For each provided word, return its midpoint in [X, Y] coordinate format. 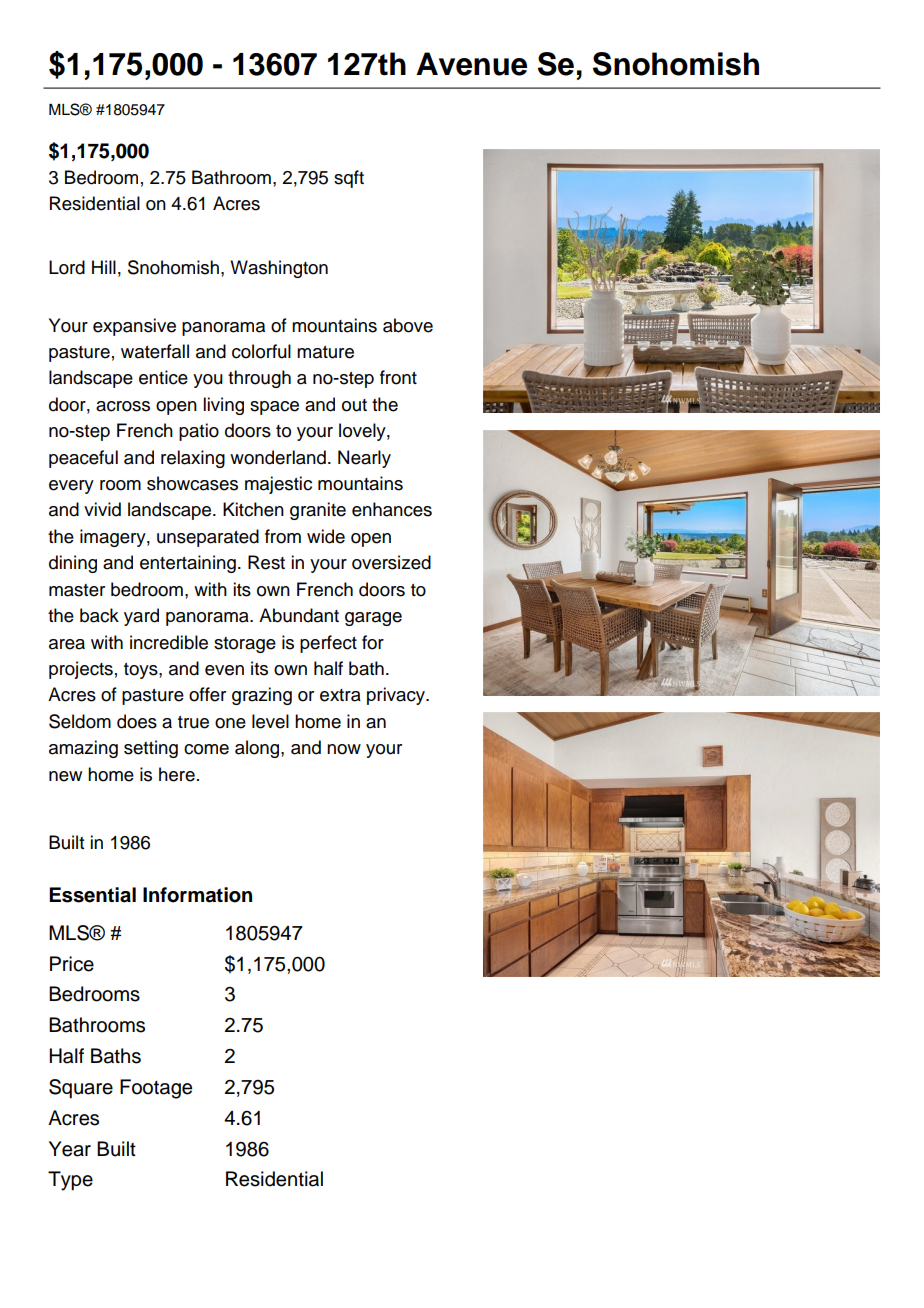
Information [197, 895]
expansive [134, 327]
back [99, 615]
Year [70, 1149]
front [398, 377]
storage [245, 645]
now [344, 749]
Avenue [471, 64]
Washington [279, 269]
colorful [261, 351]
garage [373, 619]
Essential [92, 895]
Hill [104, 267]
